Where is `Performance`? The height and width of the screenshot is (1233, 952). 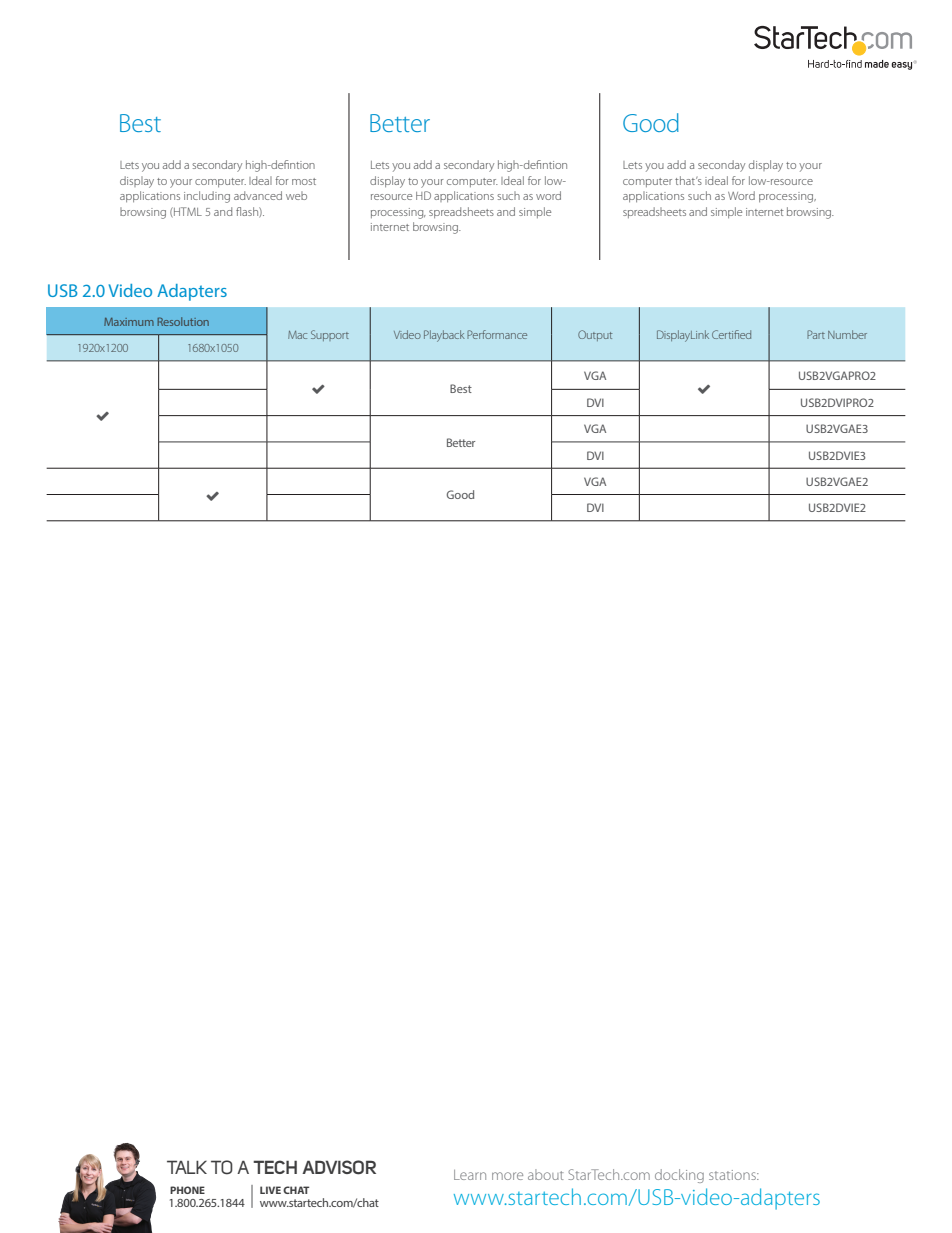 Performance is located at coordinates (497, 334).
